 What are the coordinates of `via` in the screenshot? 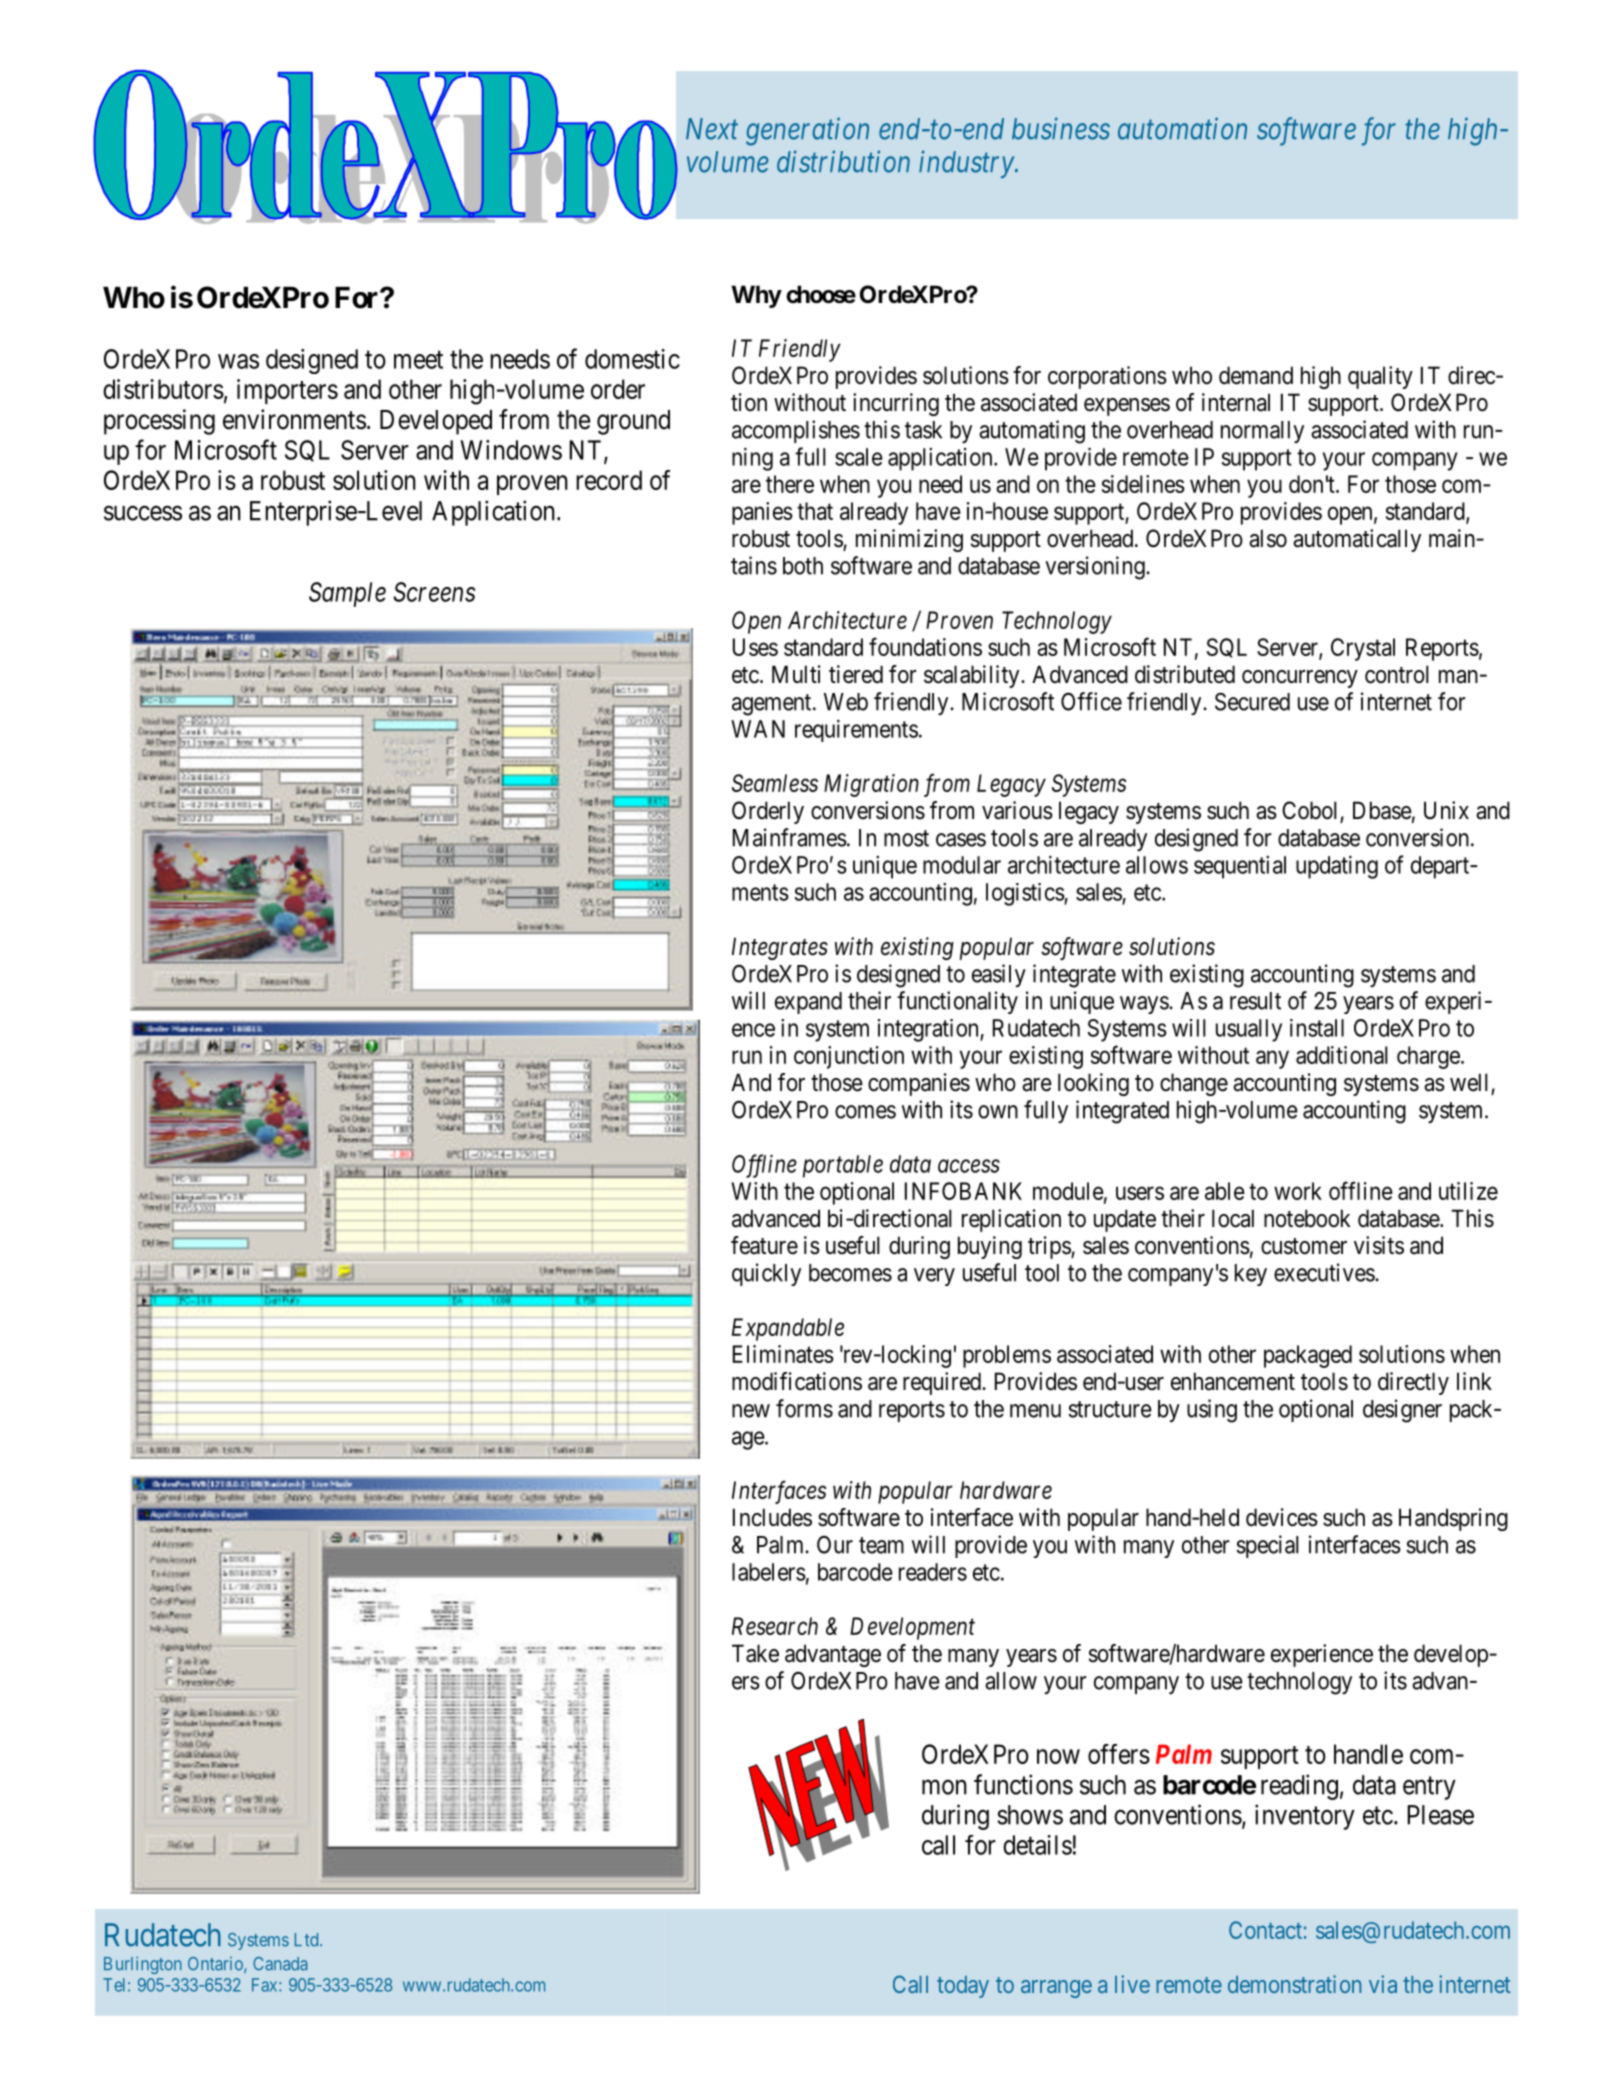 It's located at (1383, 1984).
